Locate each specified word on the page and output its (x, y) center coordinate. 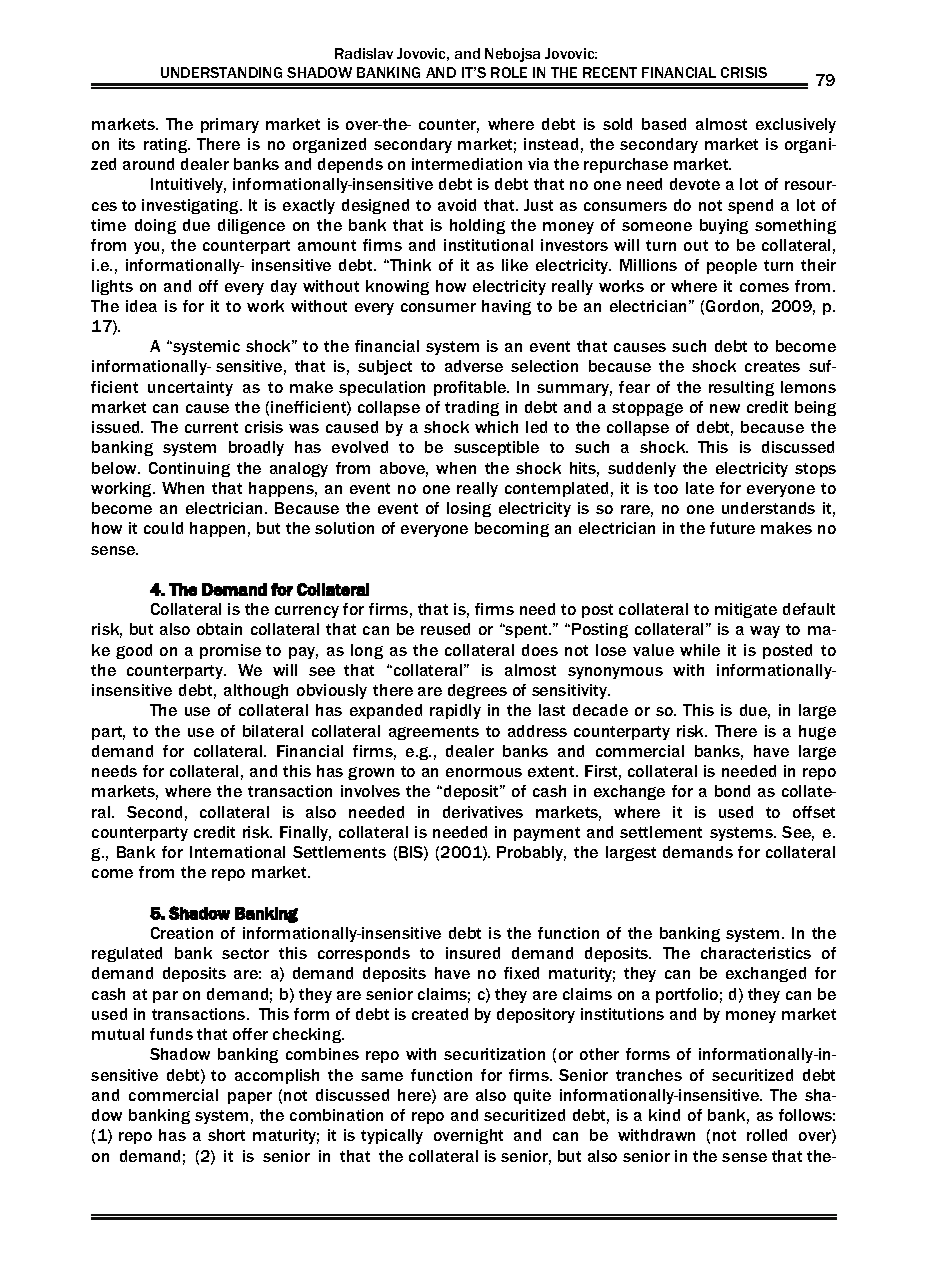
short (226, 1135)
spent (527, 631)
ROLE (509, 72)
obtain (219, 629)
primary (230, 125)
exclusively (796, 125)
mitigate (746, 610)
